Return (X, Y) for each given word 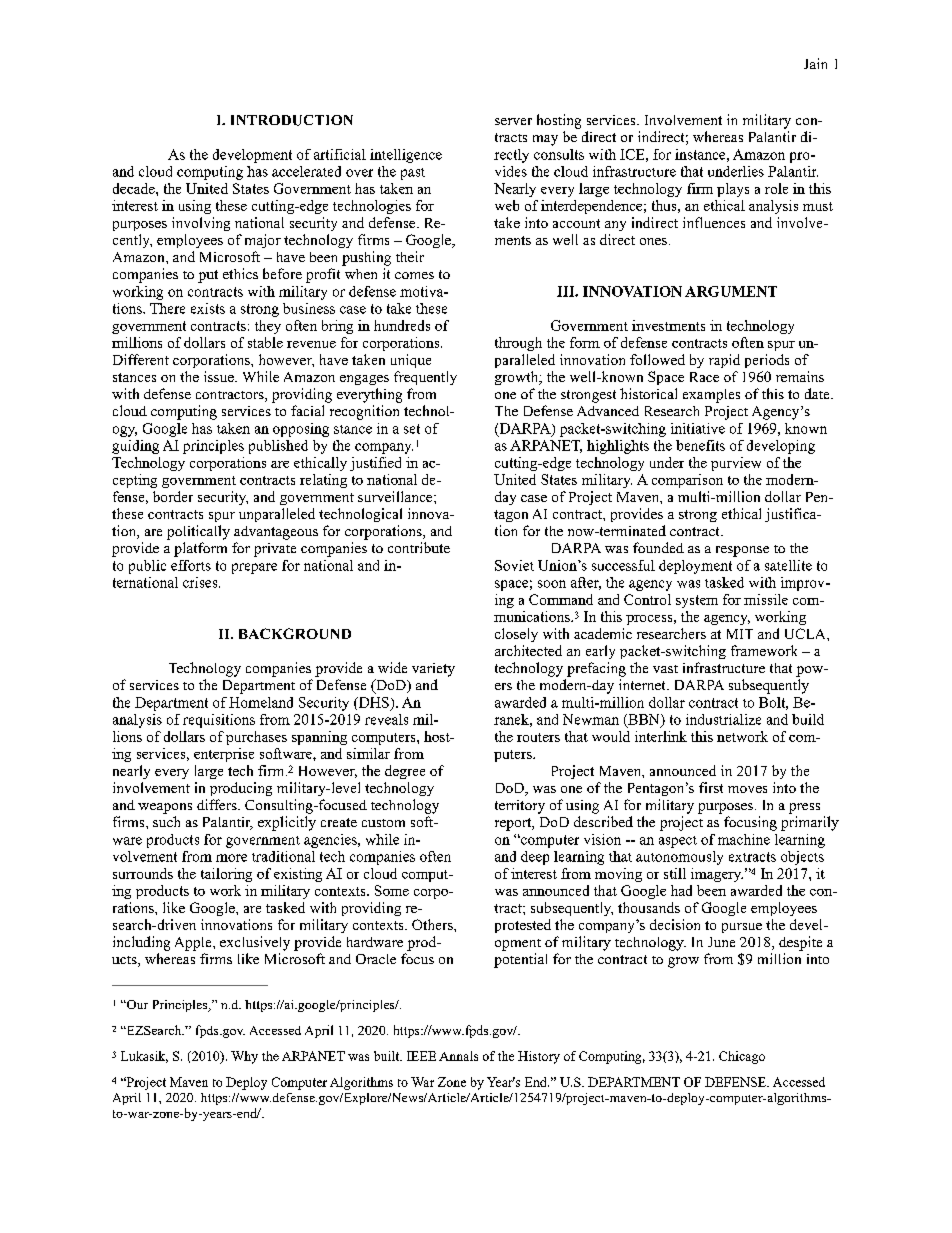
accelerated (306, 171)
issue (220, 376)
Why (244, 1057)
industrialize (723, 719)
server (513, 121)
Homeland (261, 702)
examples (711, 396)
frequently (425, 378)
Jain (815, 63)
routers (538, 737)
